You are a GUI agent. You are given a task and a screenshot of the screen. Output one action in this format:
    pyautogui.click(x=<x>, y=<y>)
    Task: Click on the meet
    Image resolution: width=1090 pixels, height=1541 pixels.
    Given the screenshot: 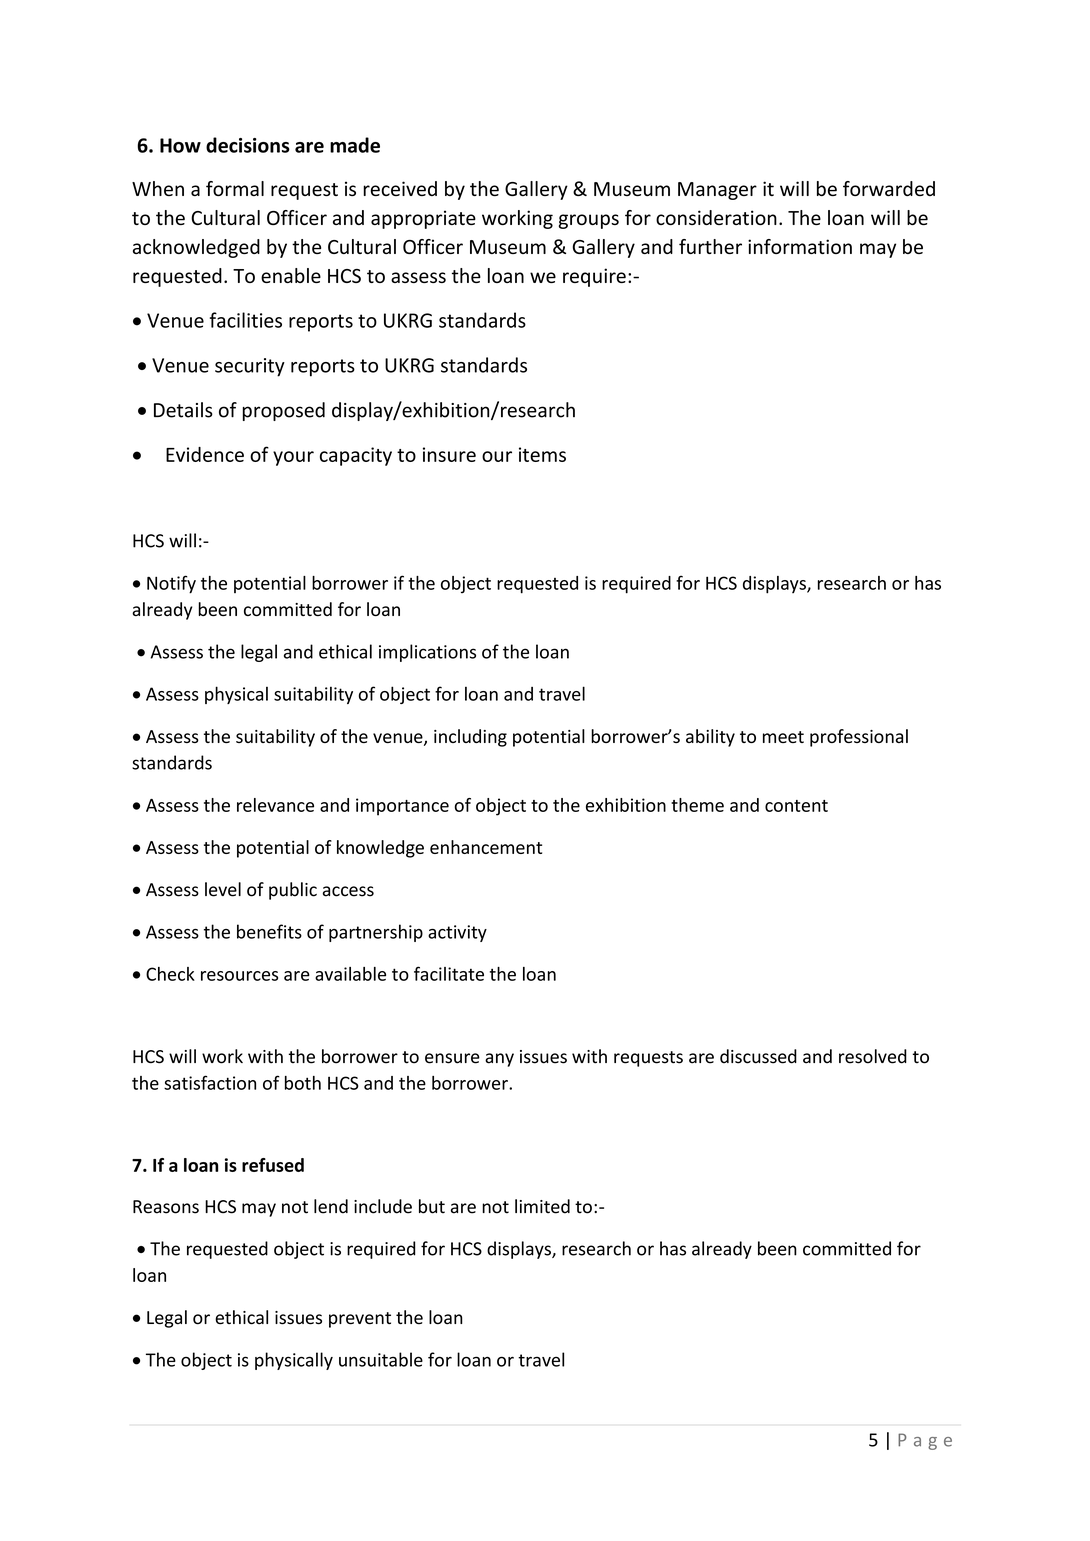 What is the action you would take?
    pyautogui.click(x=783, y=737)
